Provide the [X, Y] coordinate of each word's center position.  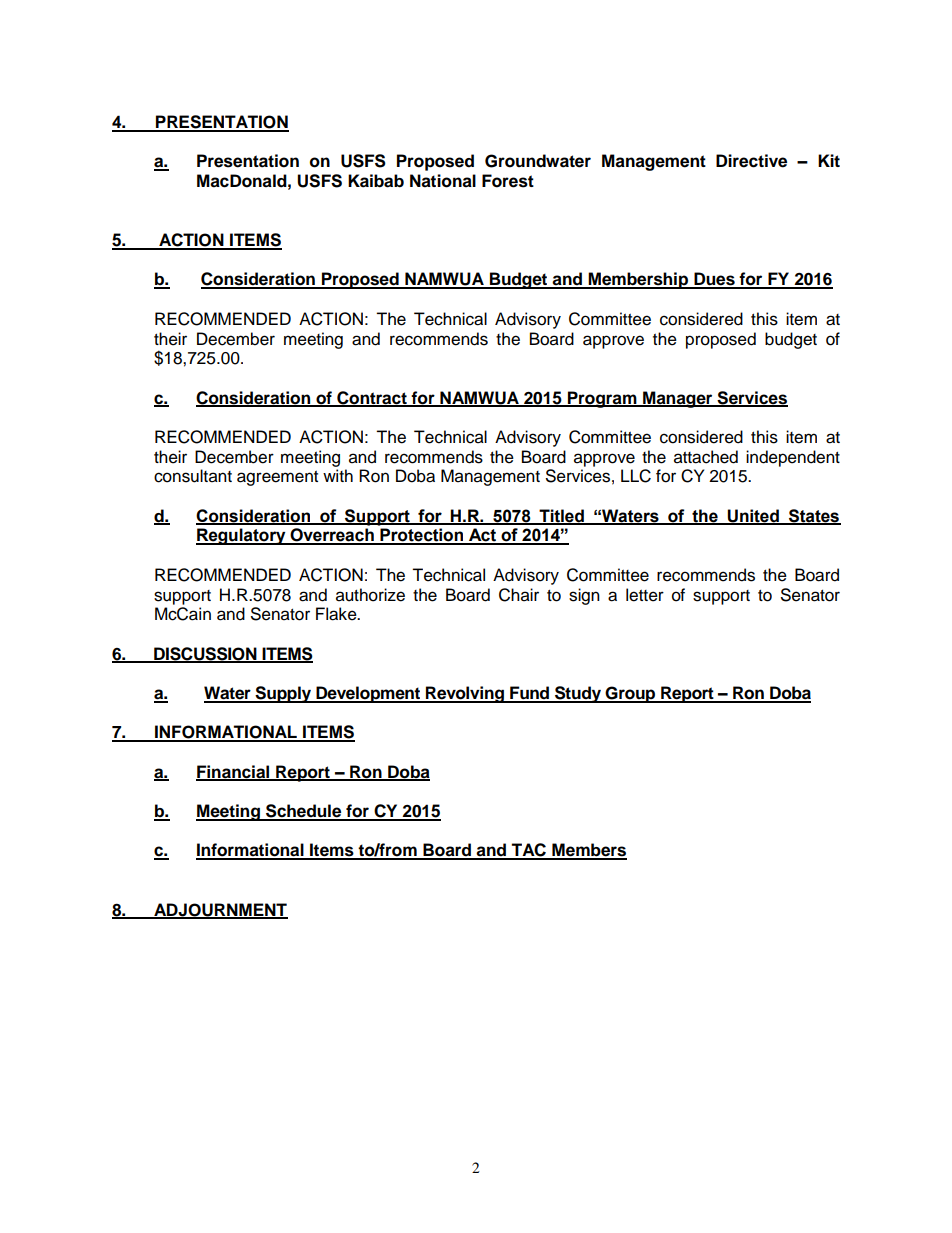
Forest [508, 181]
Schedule [304, 812]
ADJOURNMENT [220, 910]
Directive [751, 161]
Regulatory [242, 536]
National [443, 181]
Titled [561, 516]
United [753, 516]
